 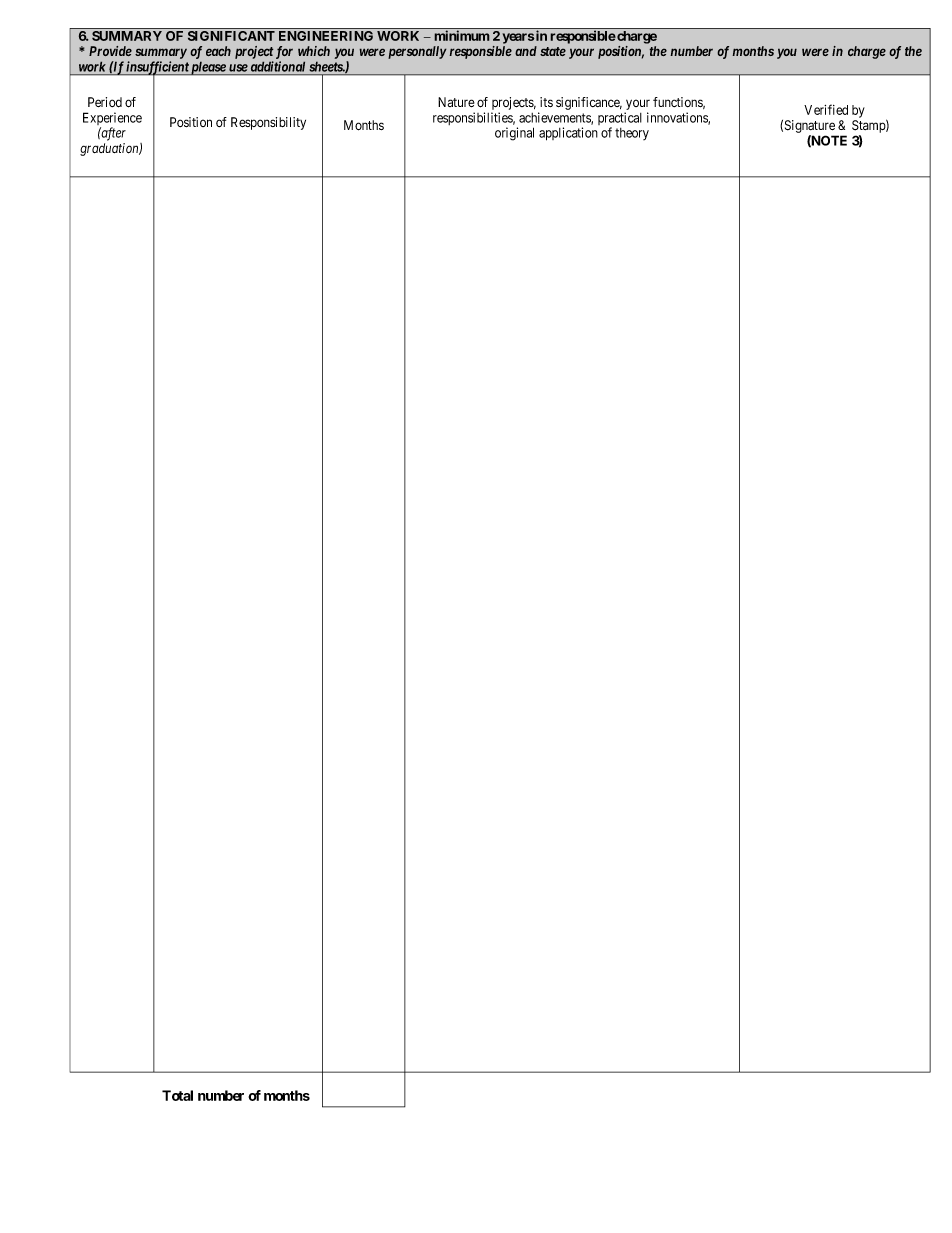 I want to click on practical, so click(x=620, y=120).
